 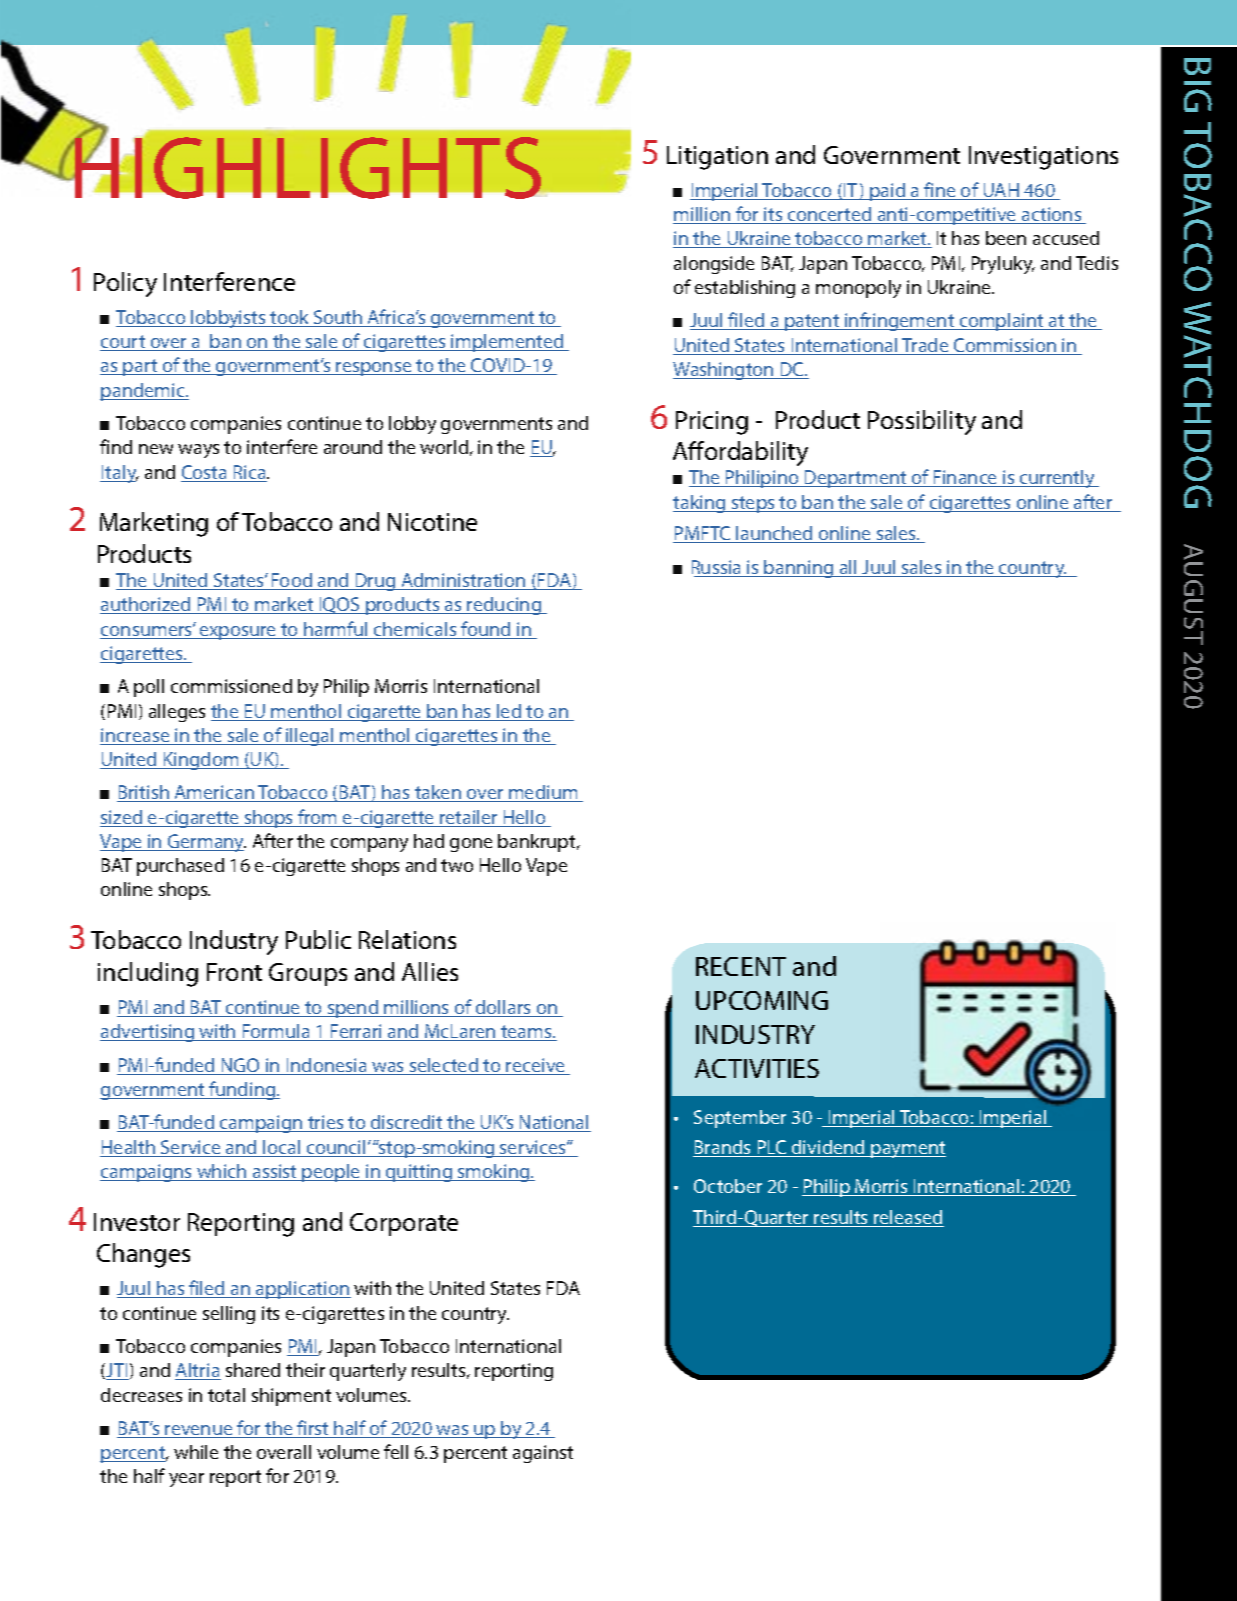 I want to click on fine, so click(x=940, y=191).
